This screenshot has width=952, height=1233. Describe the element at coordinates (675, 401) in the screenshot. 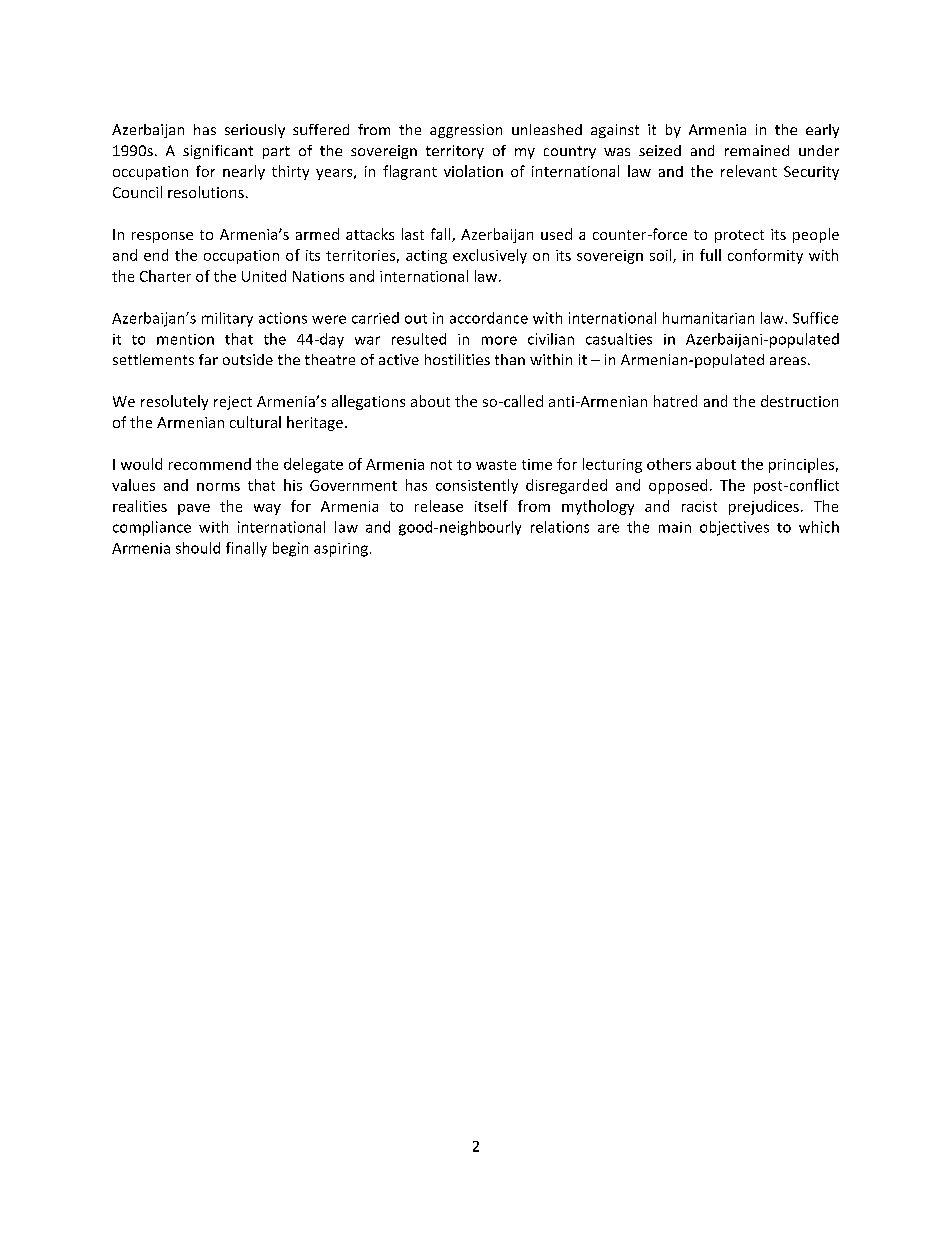

I see `hatred` at that location.
